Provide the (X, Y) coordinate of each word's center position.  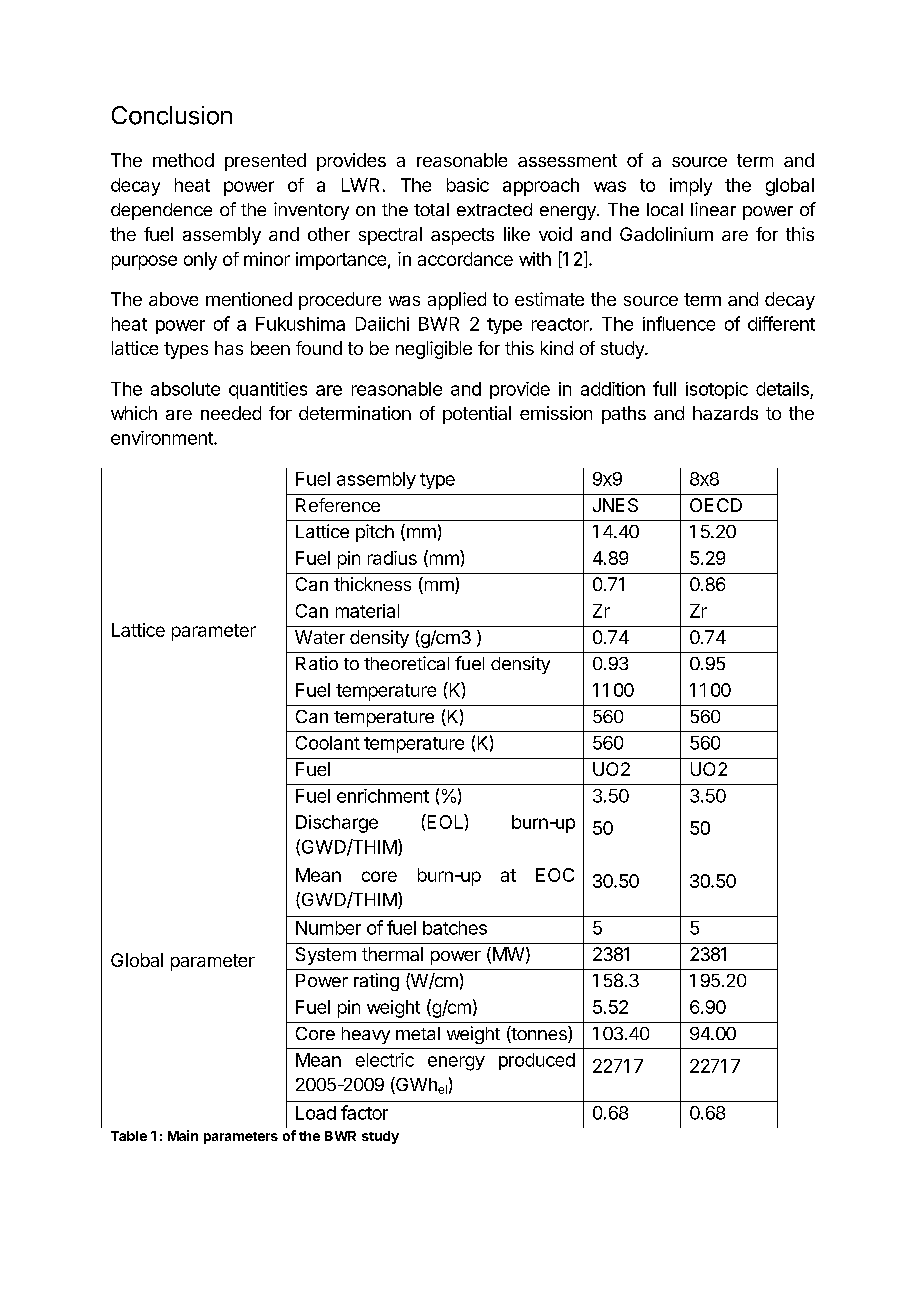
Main (183, 1135)
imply (691, 187)
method (183, 160)
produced (537, 1061)
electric (385, 1060)
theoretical (406, 663)
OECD (716, 505)
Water (320, 637)
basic (468, 185)
